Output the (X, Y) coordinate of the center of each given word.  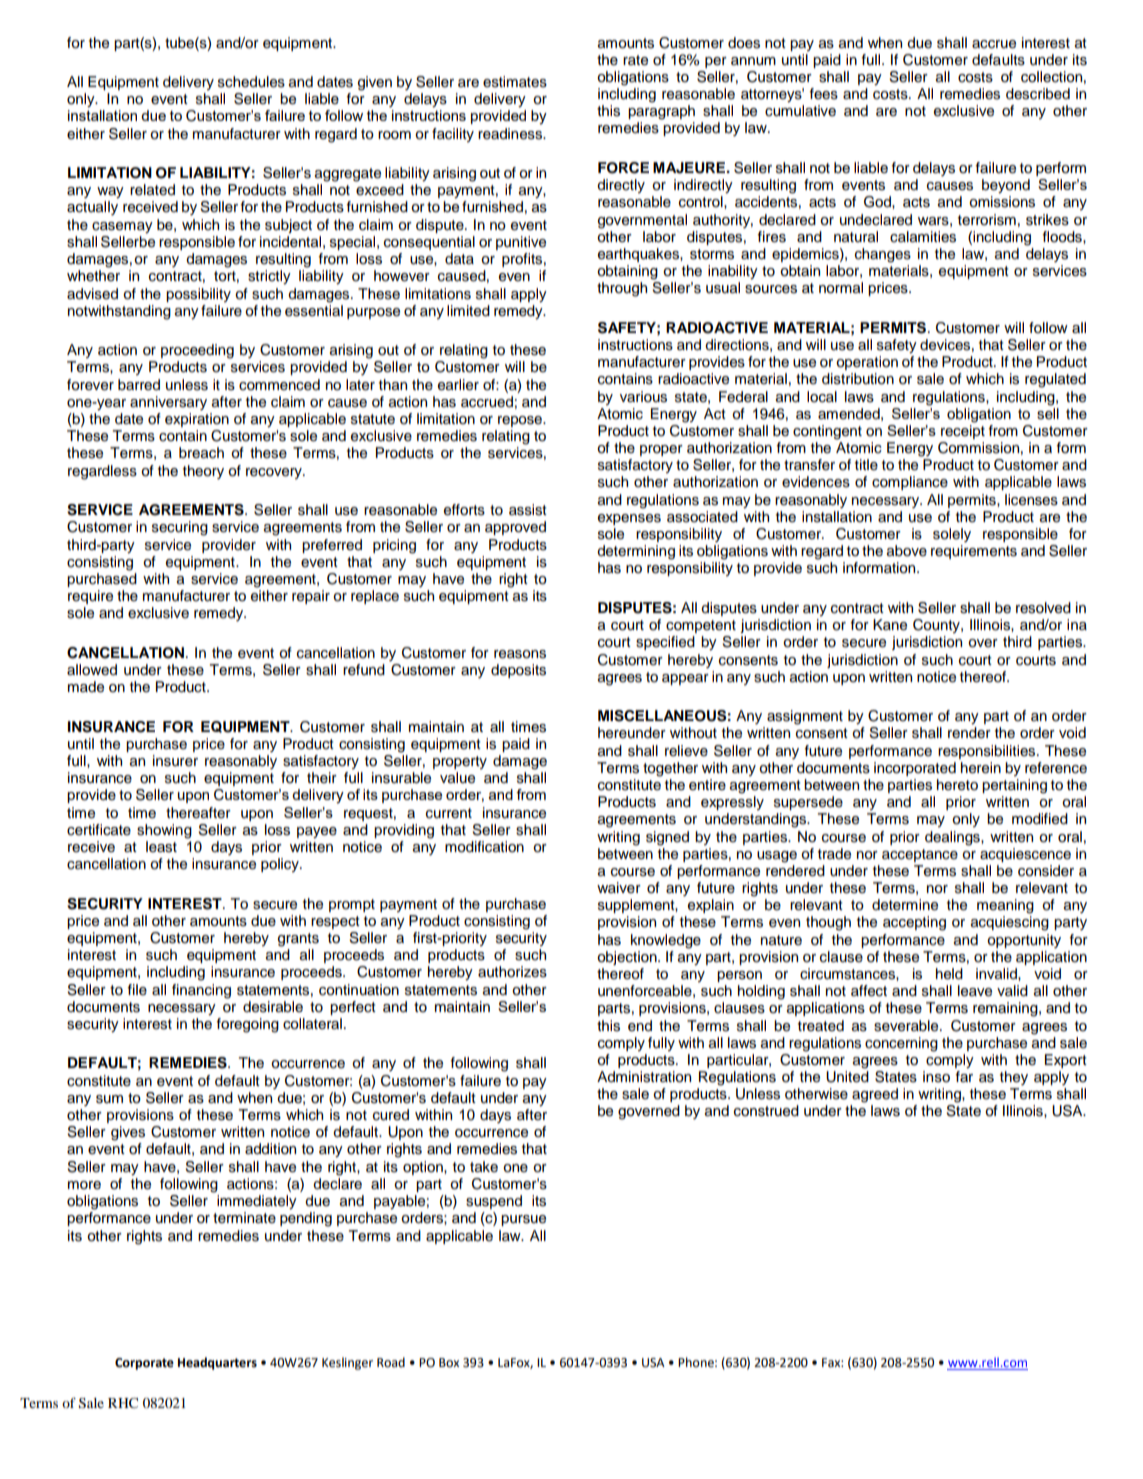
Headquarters (217, 1363)
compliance (910, 483)
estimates (515, 82)
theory (203, 472)
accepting (914, 923)
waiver (619, 888)
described (1038, 94)
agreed (875, 1095)
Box (449, 1363)
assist (528, 510)
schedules (251, 82)
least (161, 847)
